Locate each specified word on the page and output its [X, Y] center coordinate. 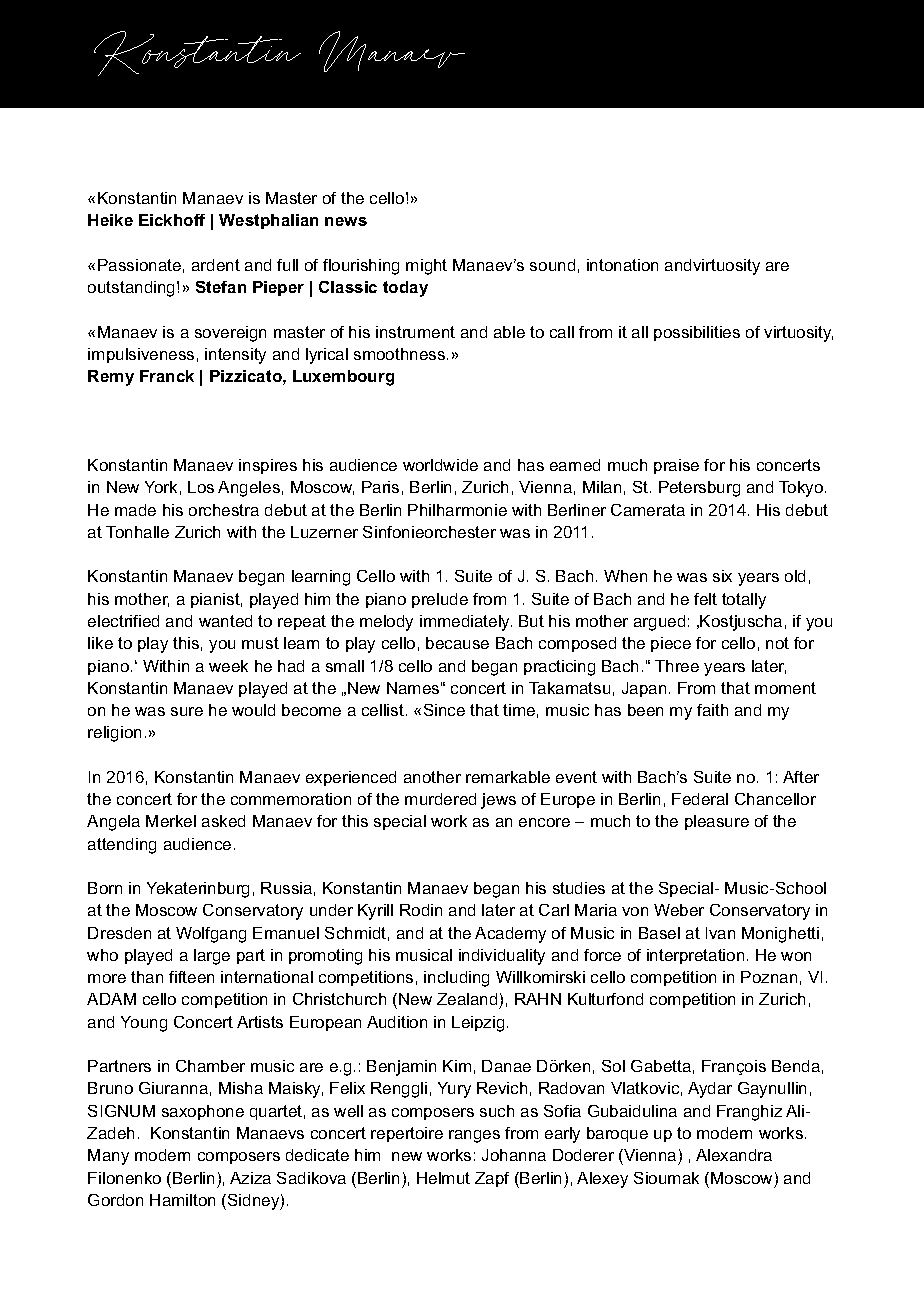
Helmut [443, 1178]
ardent [216, 265]
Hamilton [182, 1200]
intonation [622, 265]
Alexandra [734, 1155]
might [426, 267]
